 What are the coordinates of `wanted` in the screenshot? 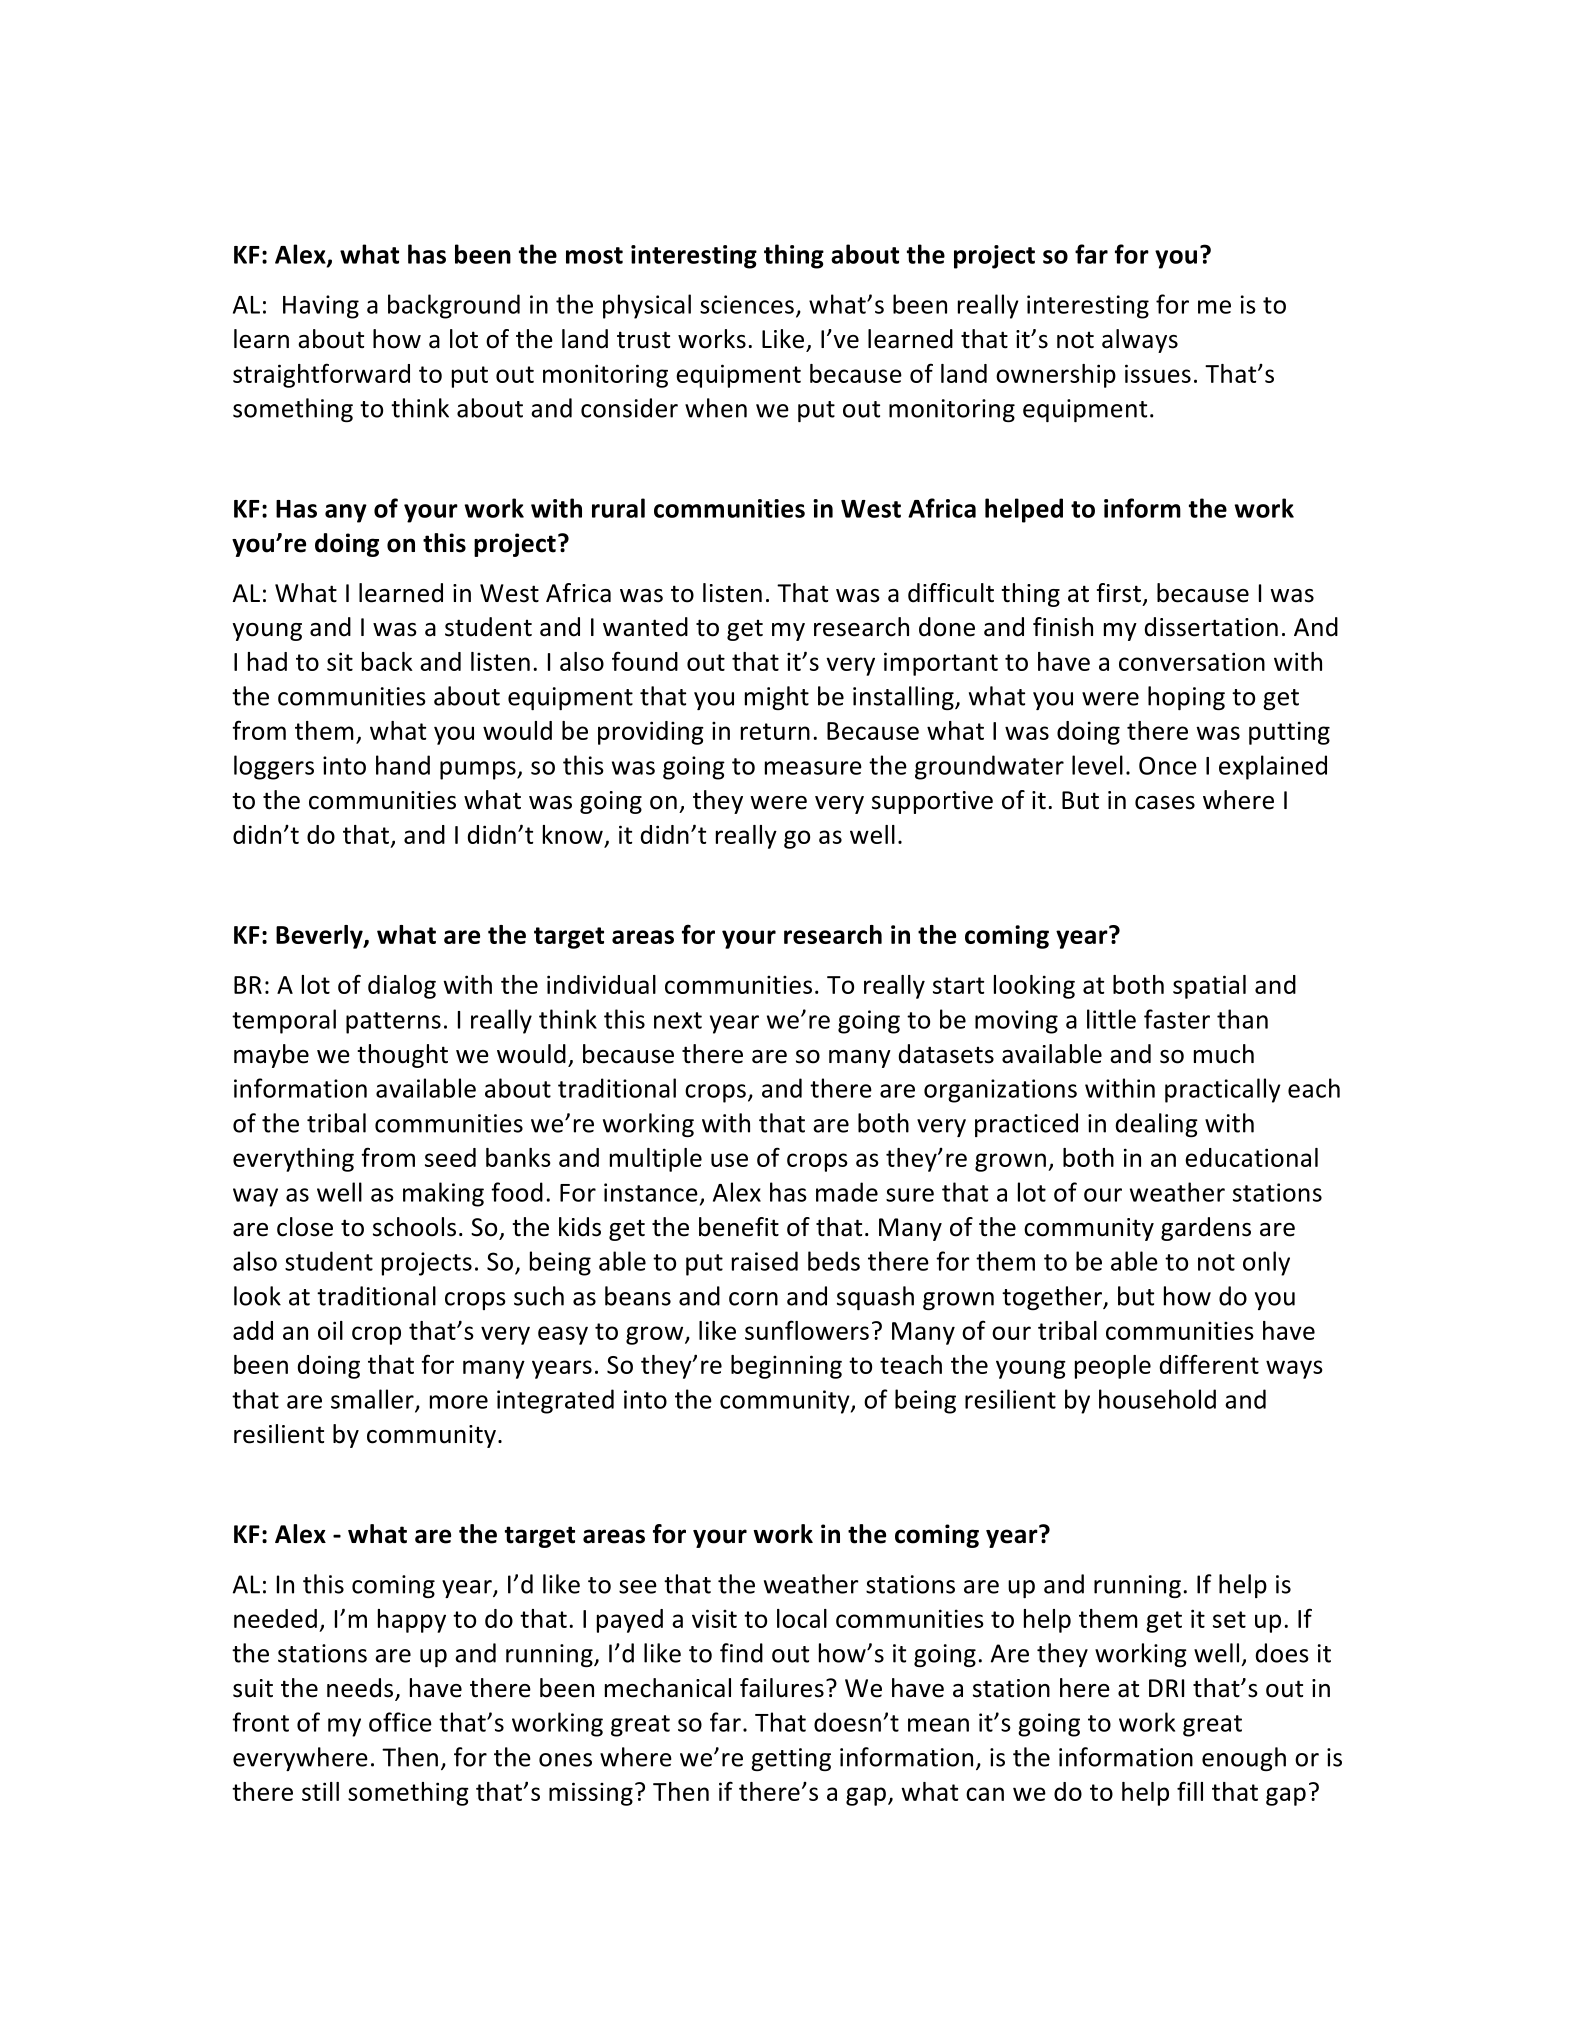 It's located at (645, 627).
